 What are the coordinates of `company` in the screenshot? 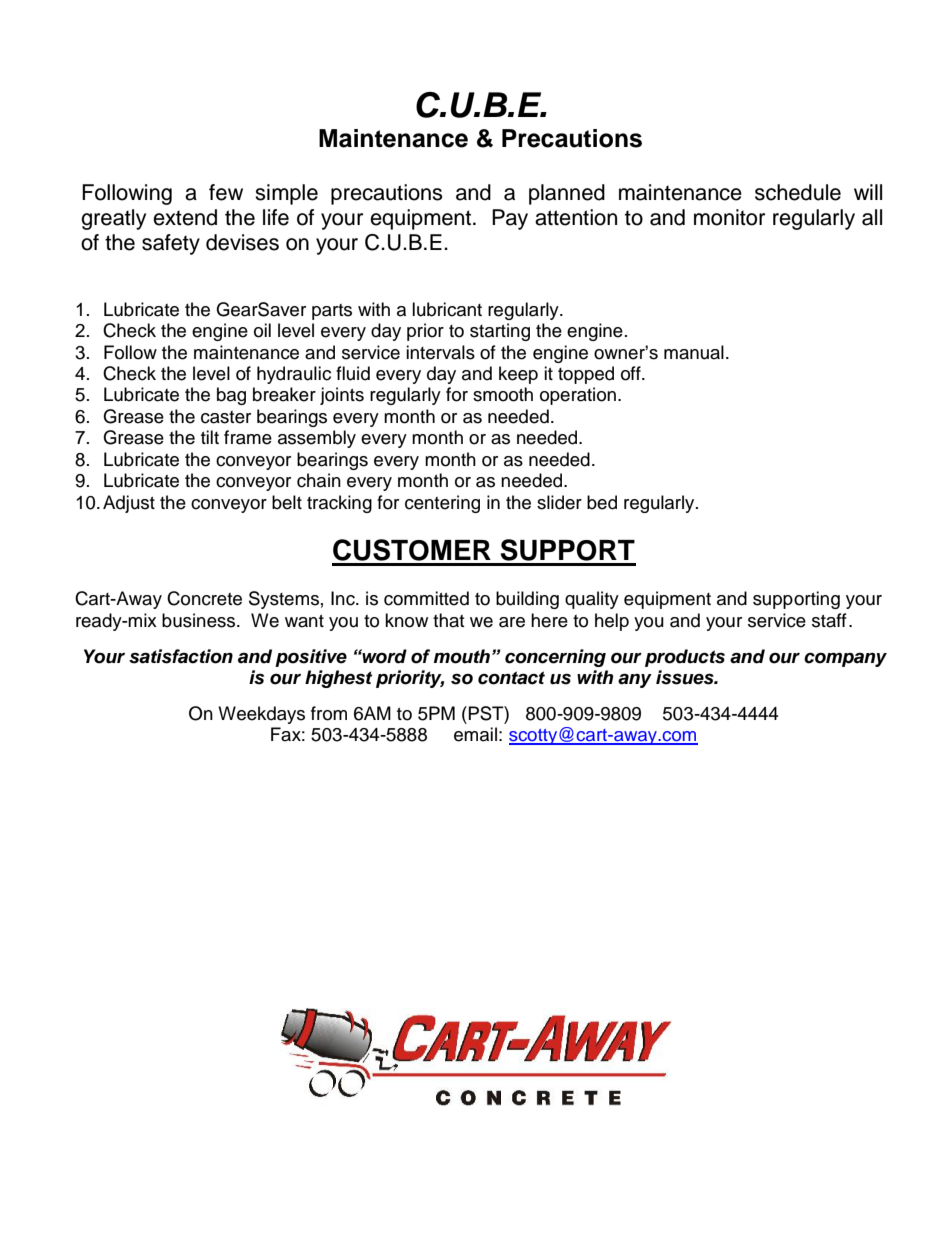 It's located at (845, 659).
